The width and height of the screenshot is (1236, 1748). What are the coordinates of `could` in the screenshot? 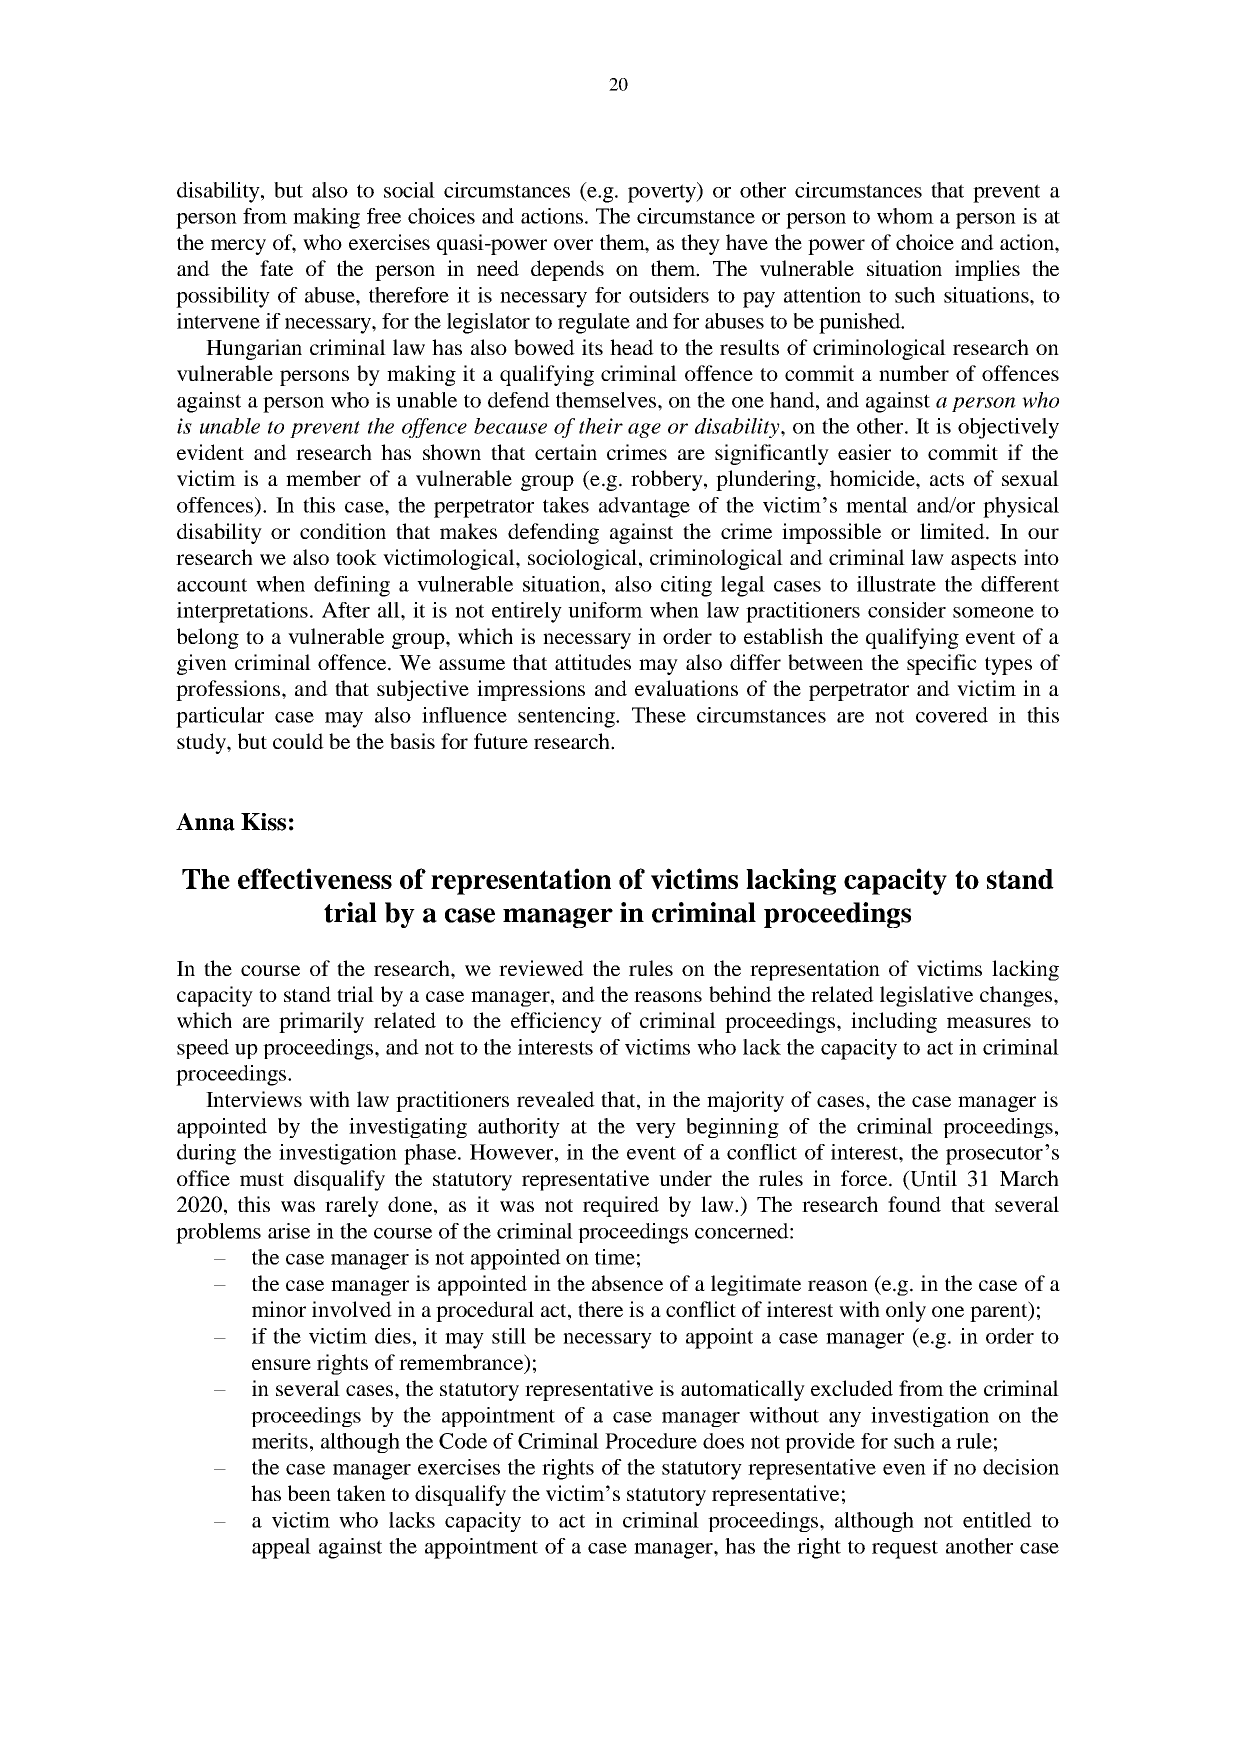 It's located at (298, 741).
